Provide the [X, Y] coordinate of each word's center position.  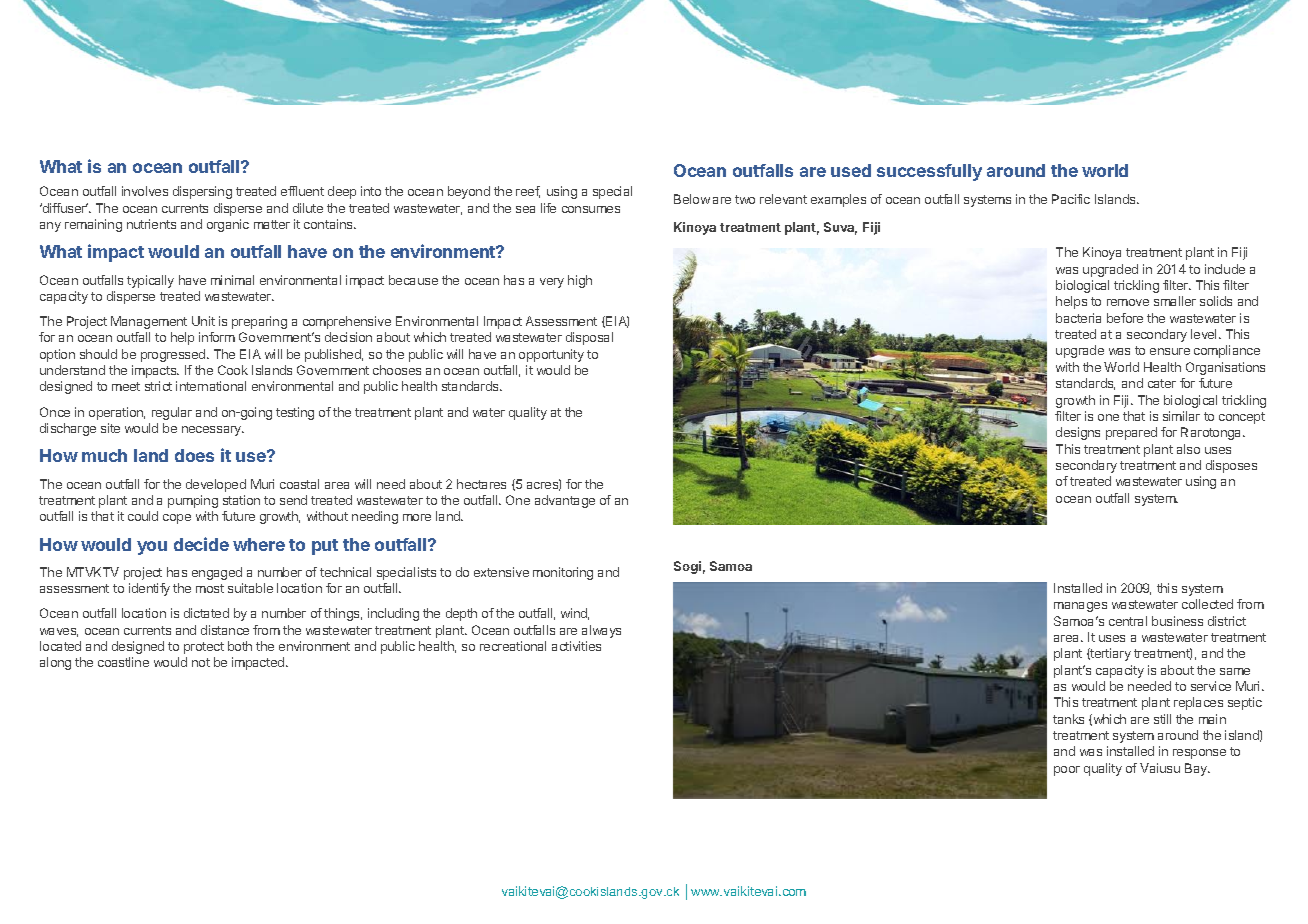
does [194, 455]
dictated [206, 613]
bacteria [1078, 318]
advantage [565, 501]
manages [1080, 607]
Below [692, 199]
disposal [589, 338]
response [1199, 754]
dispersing [202, 192]
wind [575, 614]
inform [217, 337]
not [201, 662]
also [1188, 449]
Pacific [1071, 199]
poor [1067, 771]
